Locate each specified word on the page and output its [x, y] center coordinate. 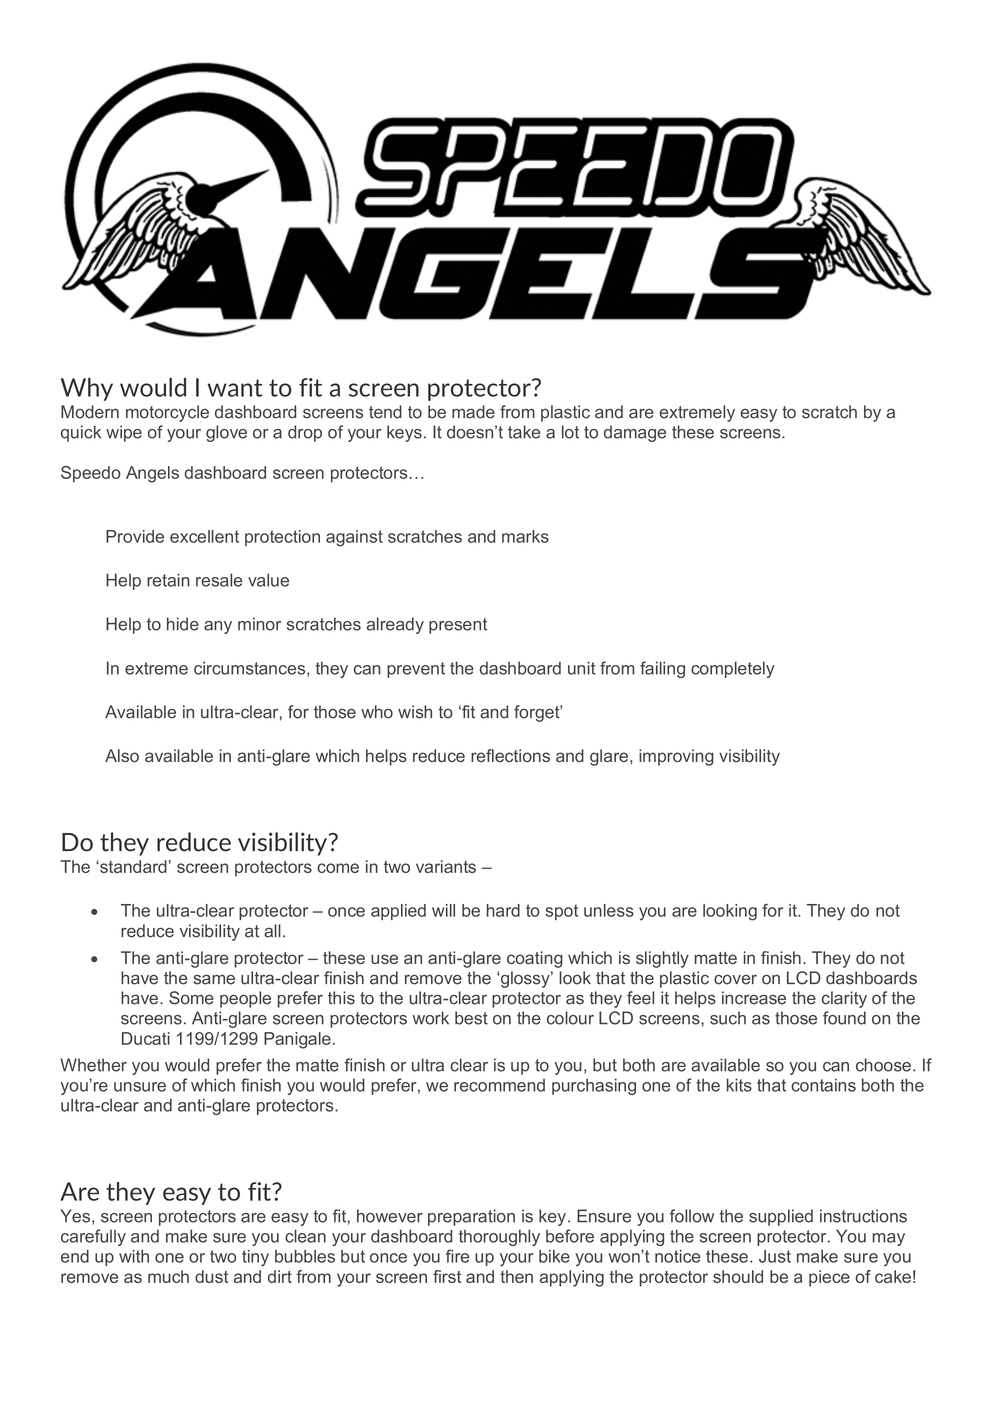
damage [635, 433]
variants [446, 866]
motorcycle [167, 413]
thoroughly [499, 1237]
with [134, 1256]
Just [775, 1256]
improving [676, 757]
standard [132, 866]
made [473, 412]
